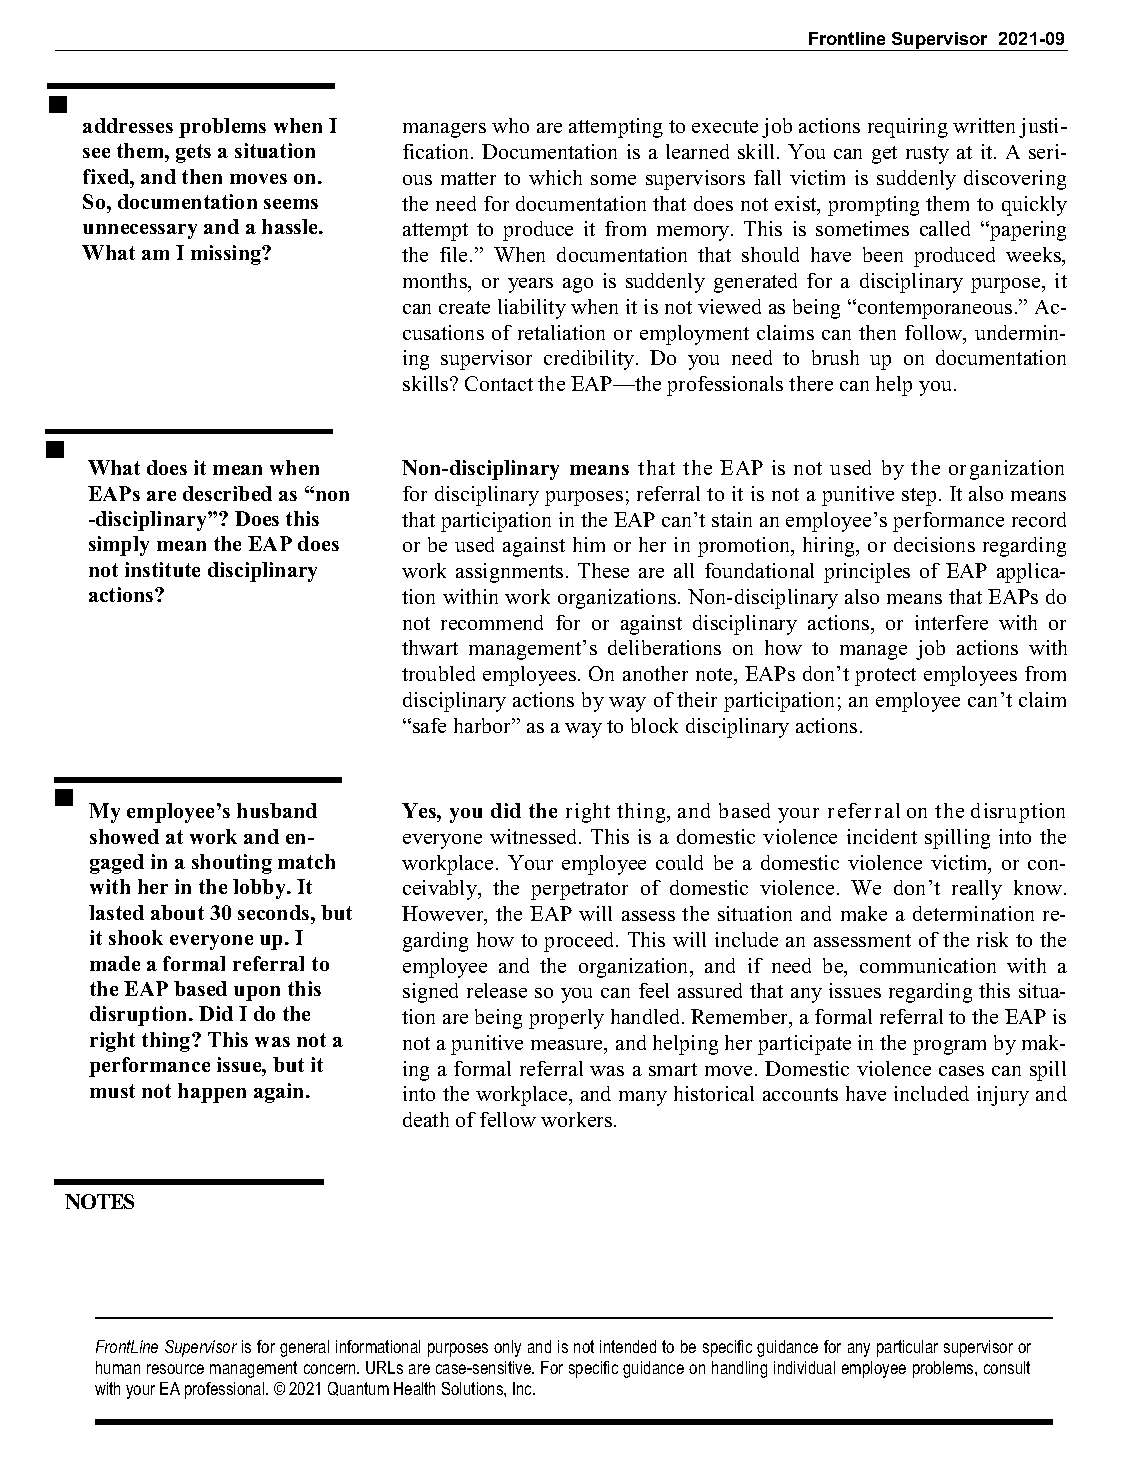 The image size is (1128, 1460). I want to click on him, so click(589, 544).
